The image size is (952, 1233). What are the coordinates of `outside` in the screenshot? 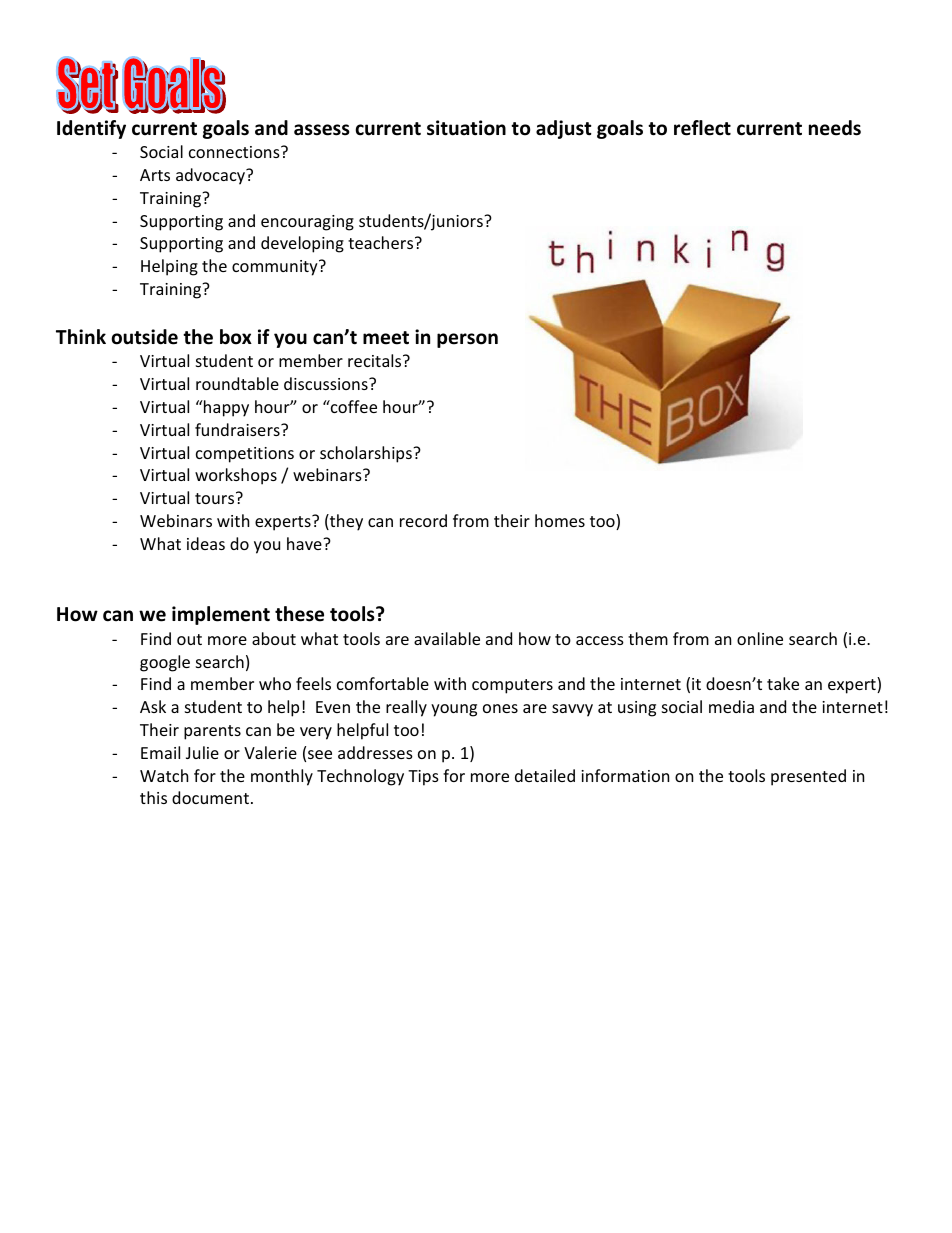 It's located at (145, 337).
